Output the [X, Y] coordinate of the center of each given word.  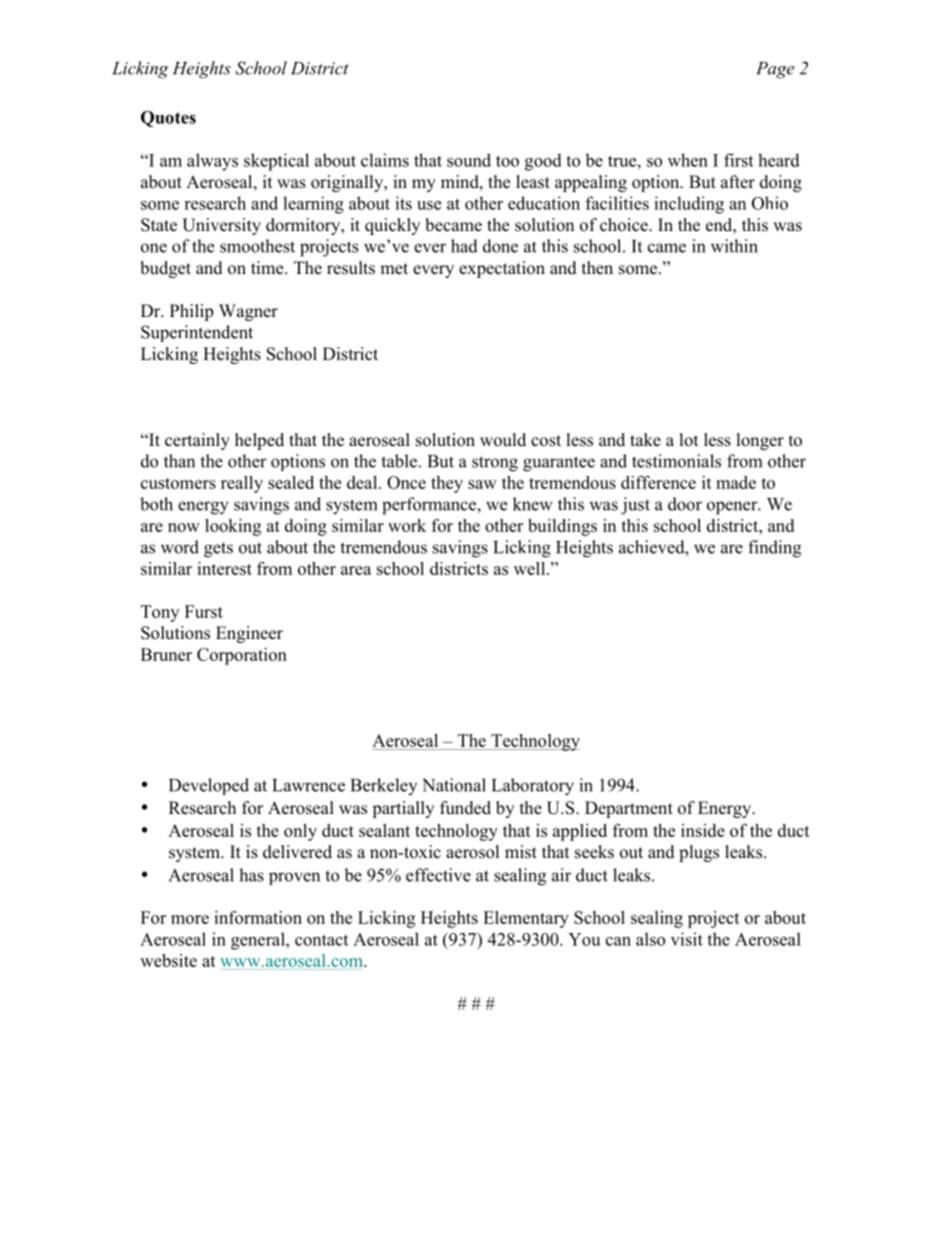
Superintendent [197, 333]
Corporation [242, 656]
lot [689, 440]
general [259, 941]
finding [774, 549]
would [503, 440]
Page [775, 70]
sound [469, 160]
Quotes [168, 119]
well [531, 568]
